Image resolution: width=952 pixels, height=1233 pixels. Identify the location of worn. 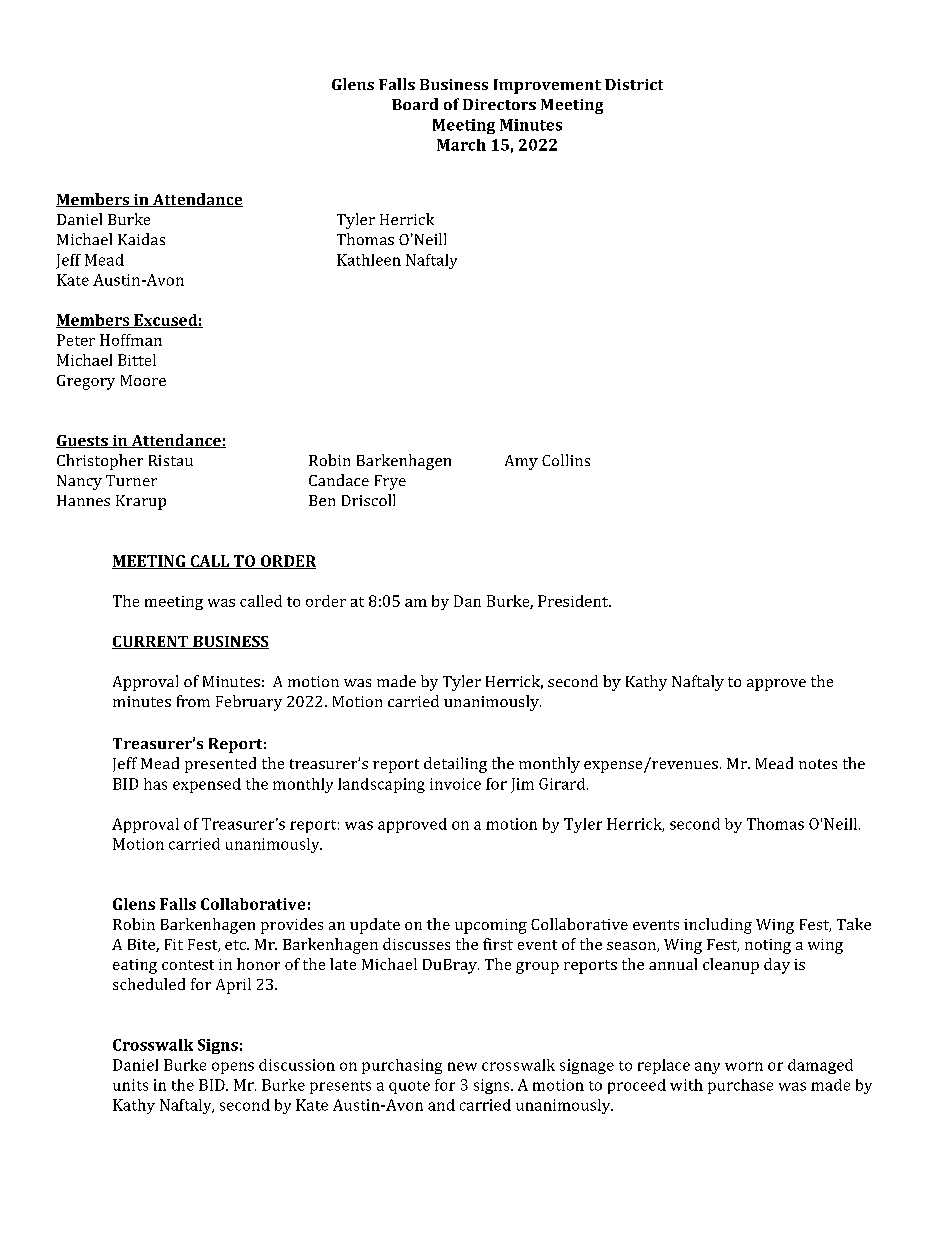
(744, 1066).
